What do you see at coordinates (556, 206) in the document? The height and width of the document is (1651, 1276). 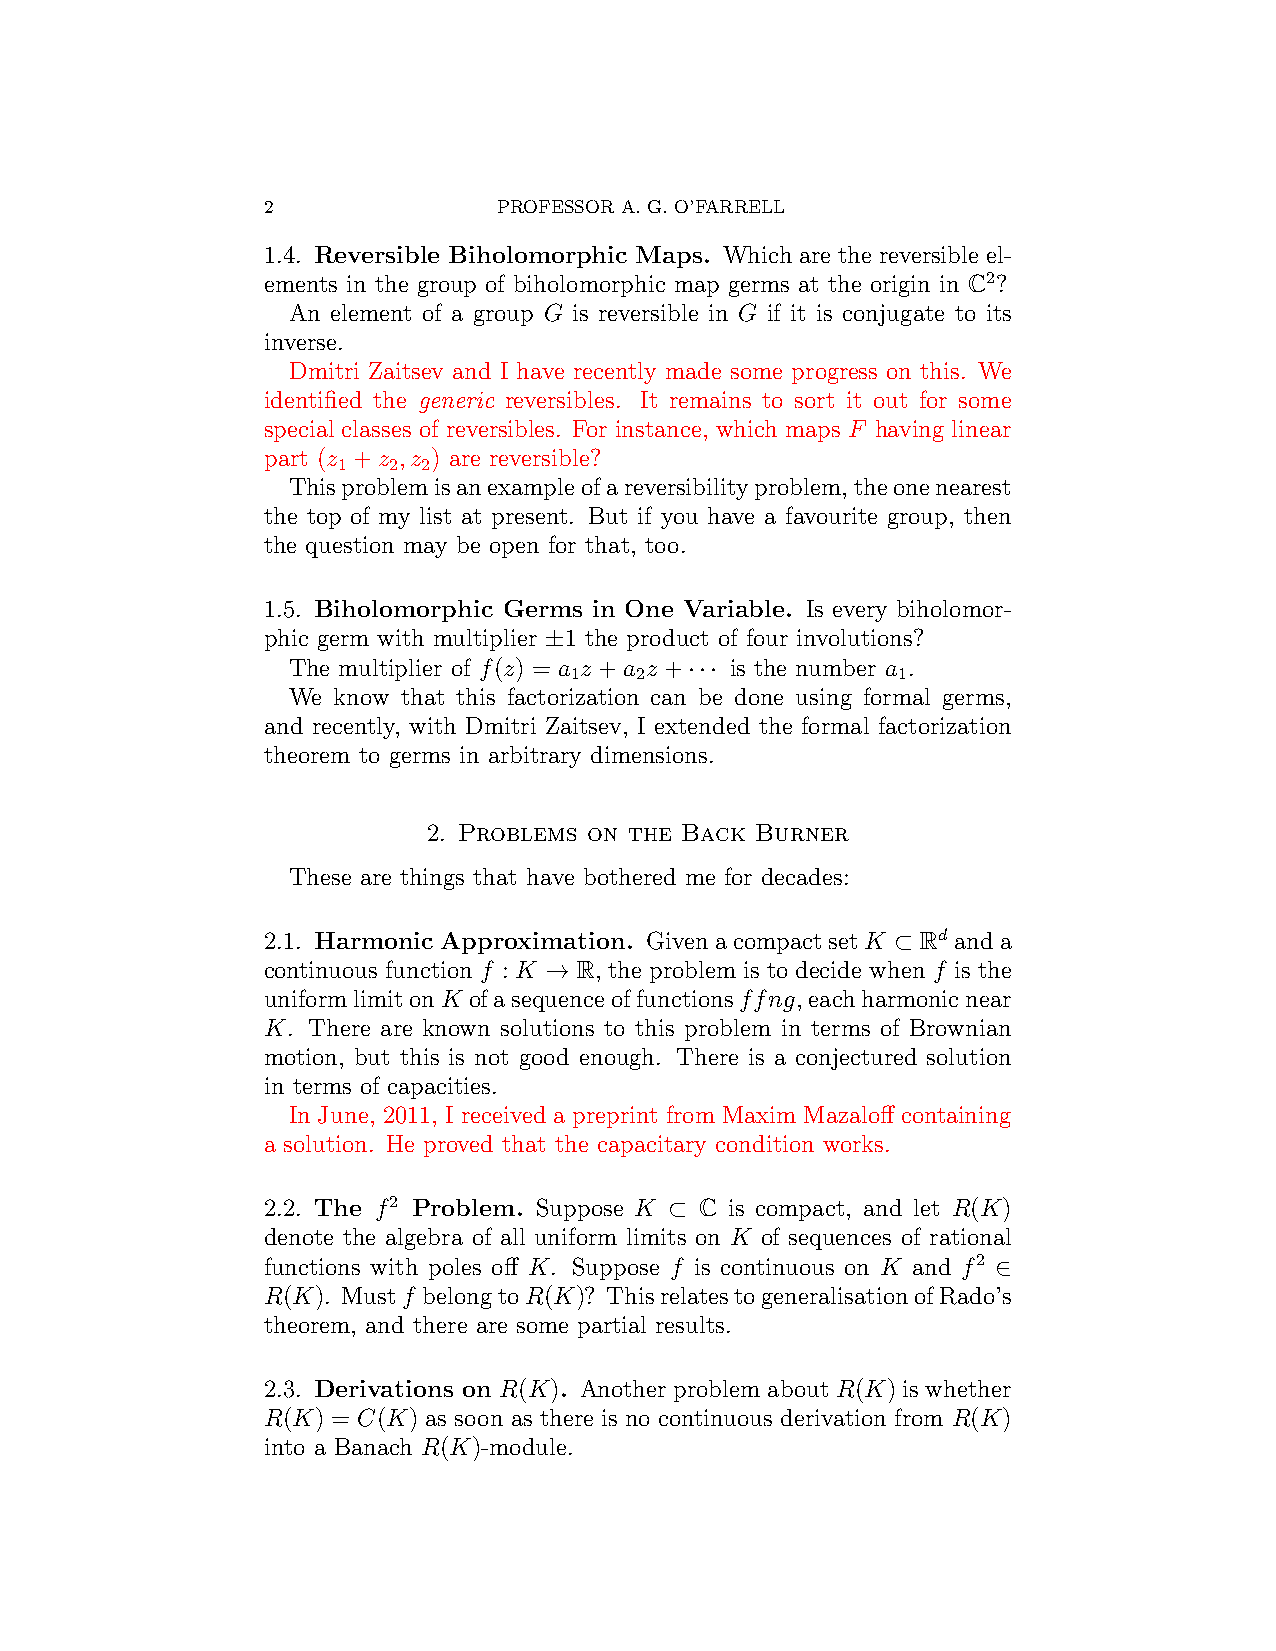 I see `PROFESSOR` at bounding box center [556, 206].
